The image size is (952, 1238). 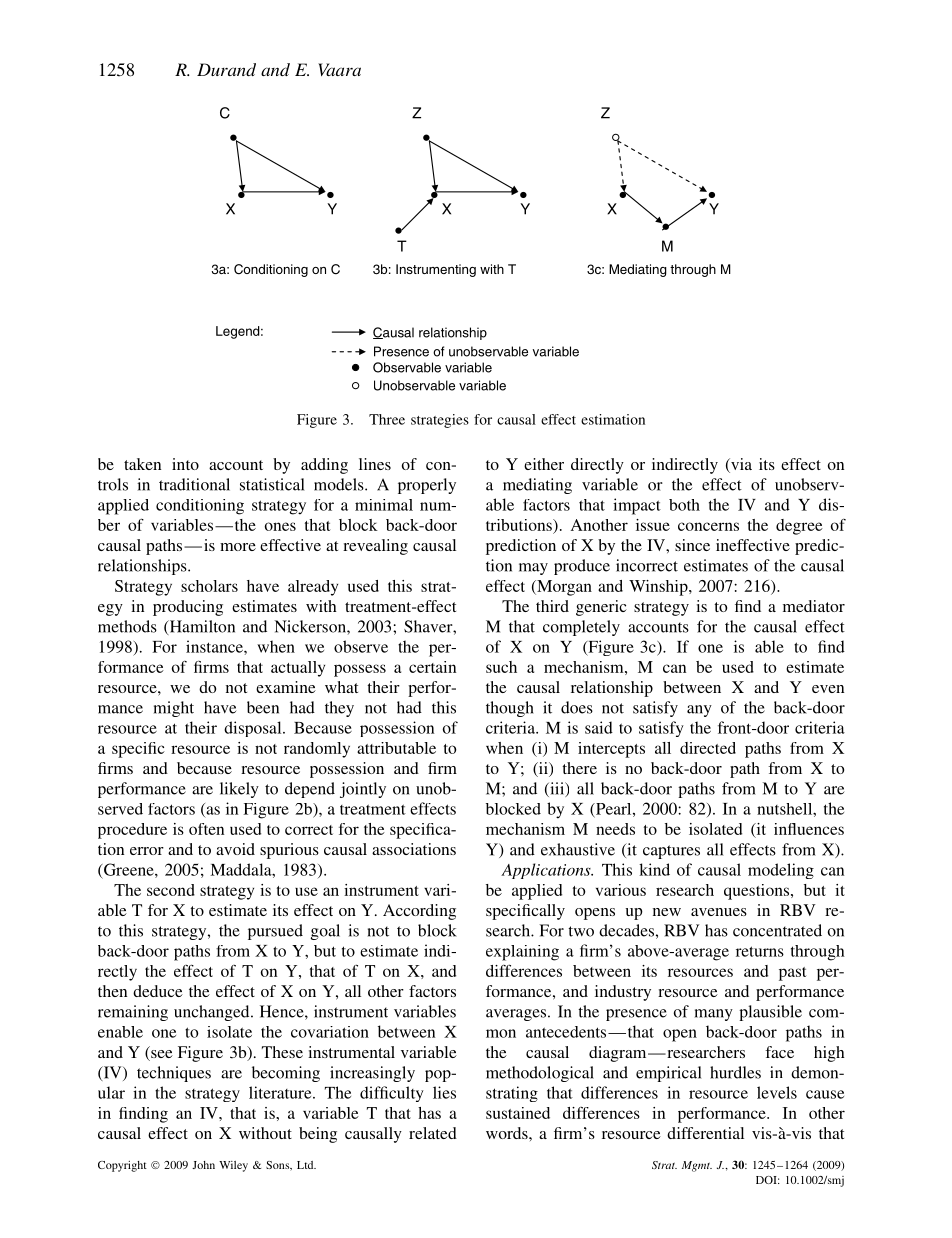 I want to click on John, so click(x=203, y=1165).
